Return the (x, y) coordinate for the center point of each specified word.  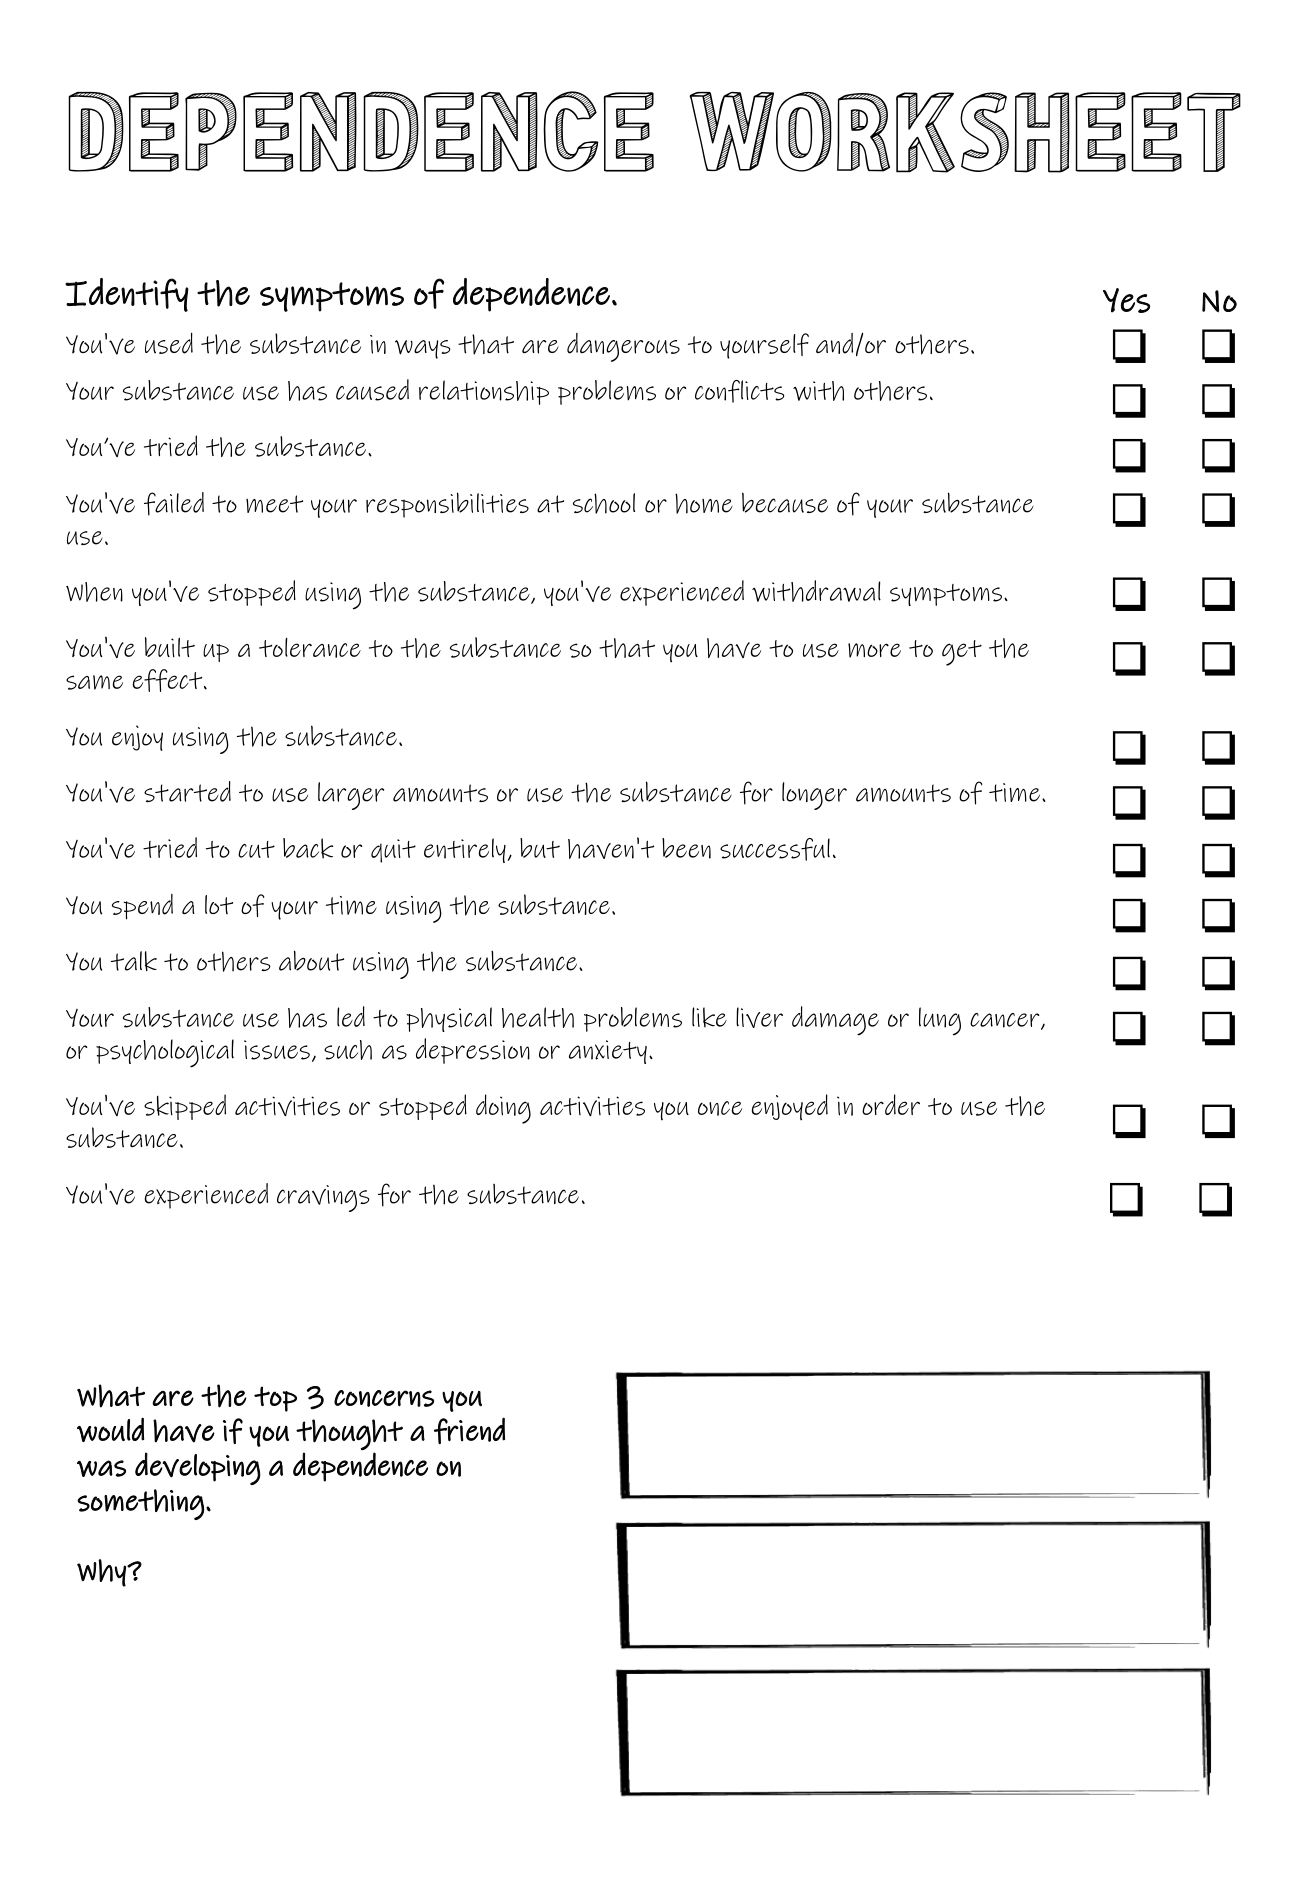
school (604, 503)
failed (174, 504)
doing (503, 1109)
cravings (323, 1198)
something (140, 1504)
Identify (127, 295)
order (891, 1104)
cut (256, 849)
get (962, 653)
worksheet (965, 132)
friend (469, 1430)
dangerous (623, 347)
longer (814, 796)
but (540, 848)
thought (349, 1434)
